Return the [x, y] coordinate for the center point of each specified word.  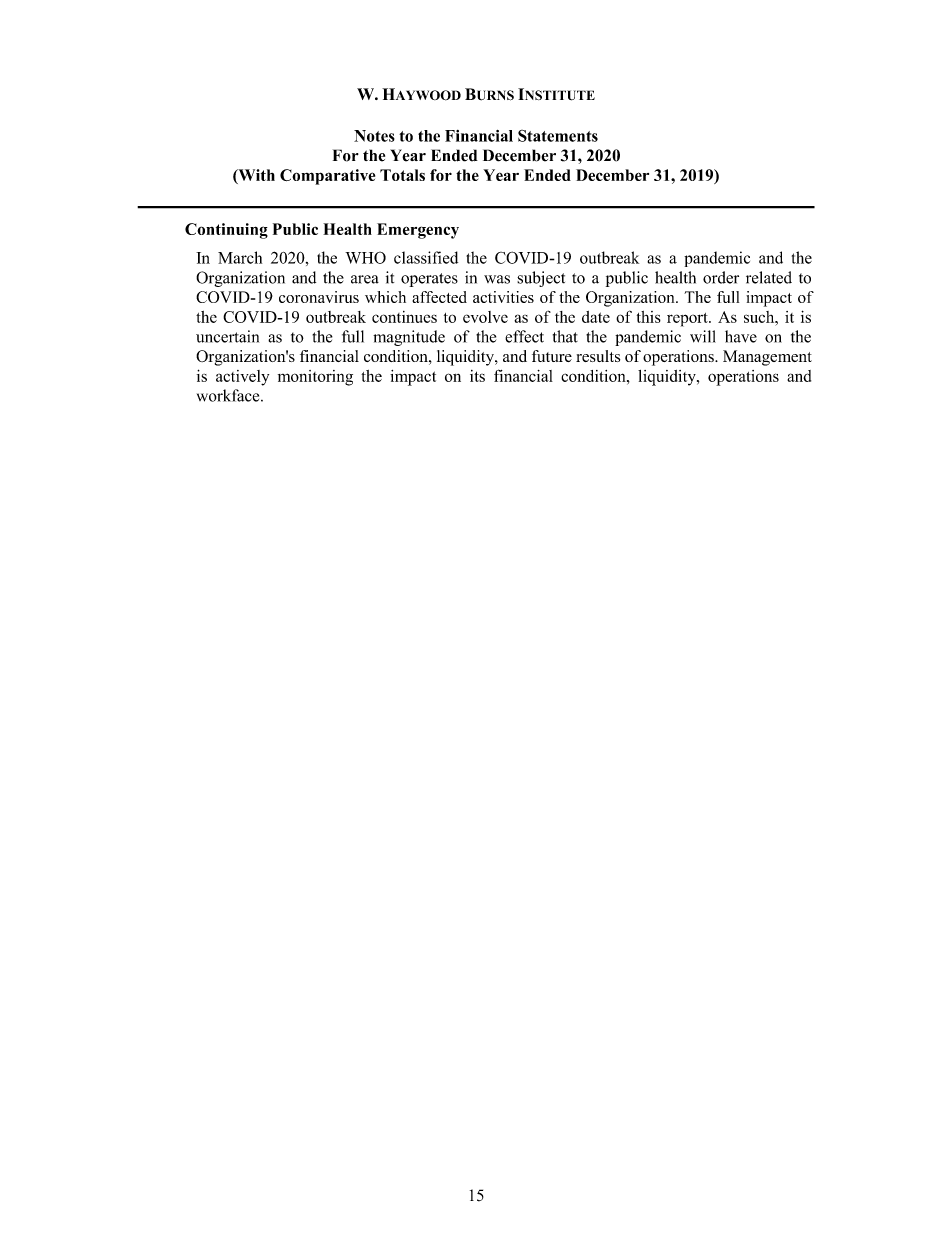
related [769, 277]
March [240, 257]
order [721, 277]
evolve [485, 317]
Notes [374, 136]
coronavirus [319, 297]
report [688, 320]
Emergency [418, 231]
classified [426, 257]
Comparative [327, 177]
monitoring [315, 378]
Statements [558, 136]
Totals [402, 175]
